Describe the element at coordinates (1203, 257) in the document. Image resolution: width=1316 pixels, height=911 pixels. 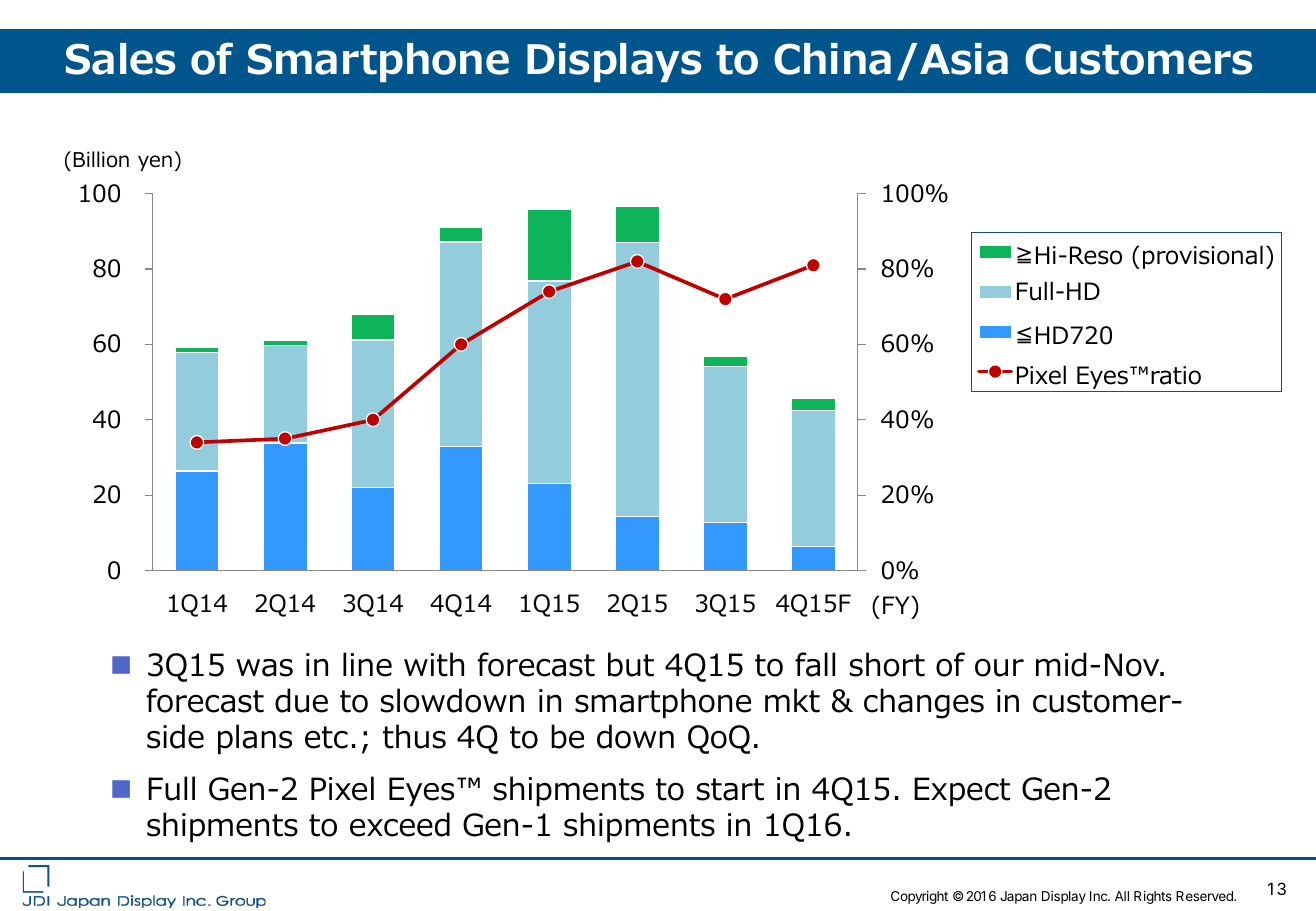
I see `provisional` at that location.
